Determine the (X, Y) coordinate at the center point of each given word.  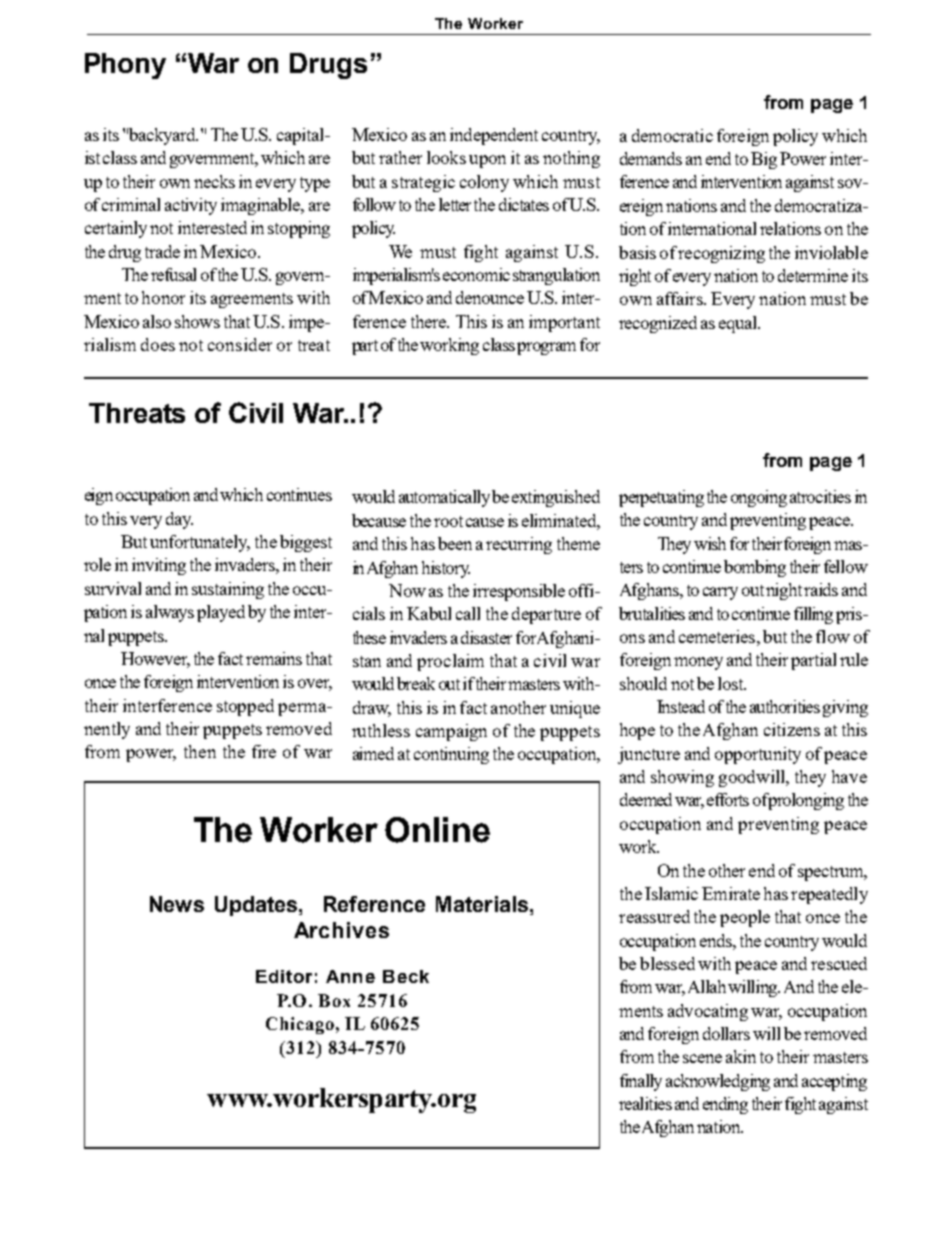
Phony (125, 66)
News (177, 904)
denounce (490, 297)
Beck (406, 976)
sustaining (228, 590)
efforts (728, 799)
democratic (672, 135)
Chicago (300, 1025)
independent (494, 136)
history (446, 569)
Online (437, 830)
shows (197, 321)
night (785, 591)
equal (739, 324)
